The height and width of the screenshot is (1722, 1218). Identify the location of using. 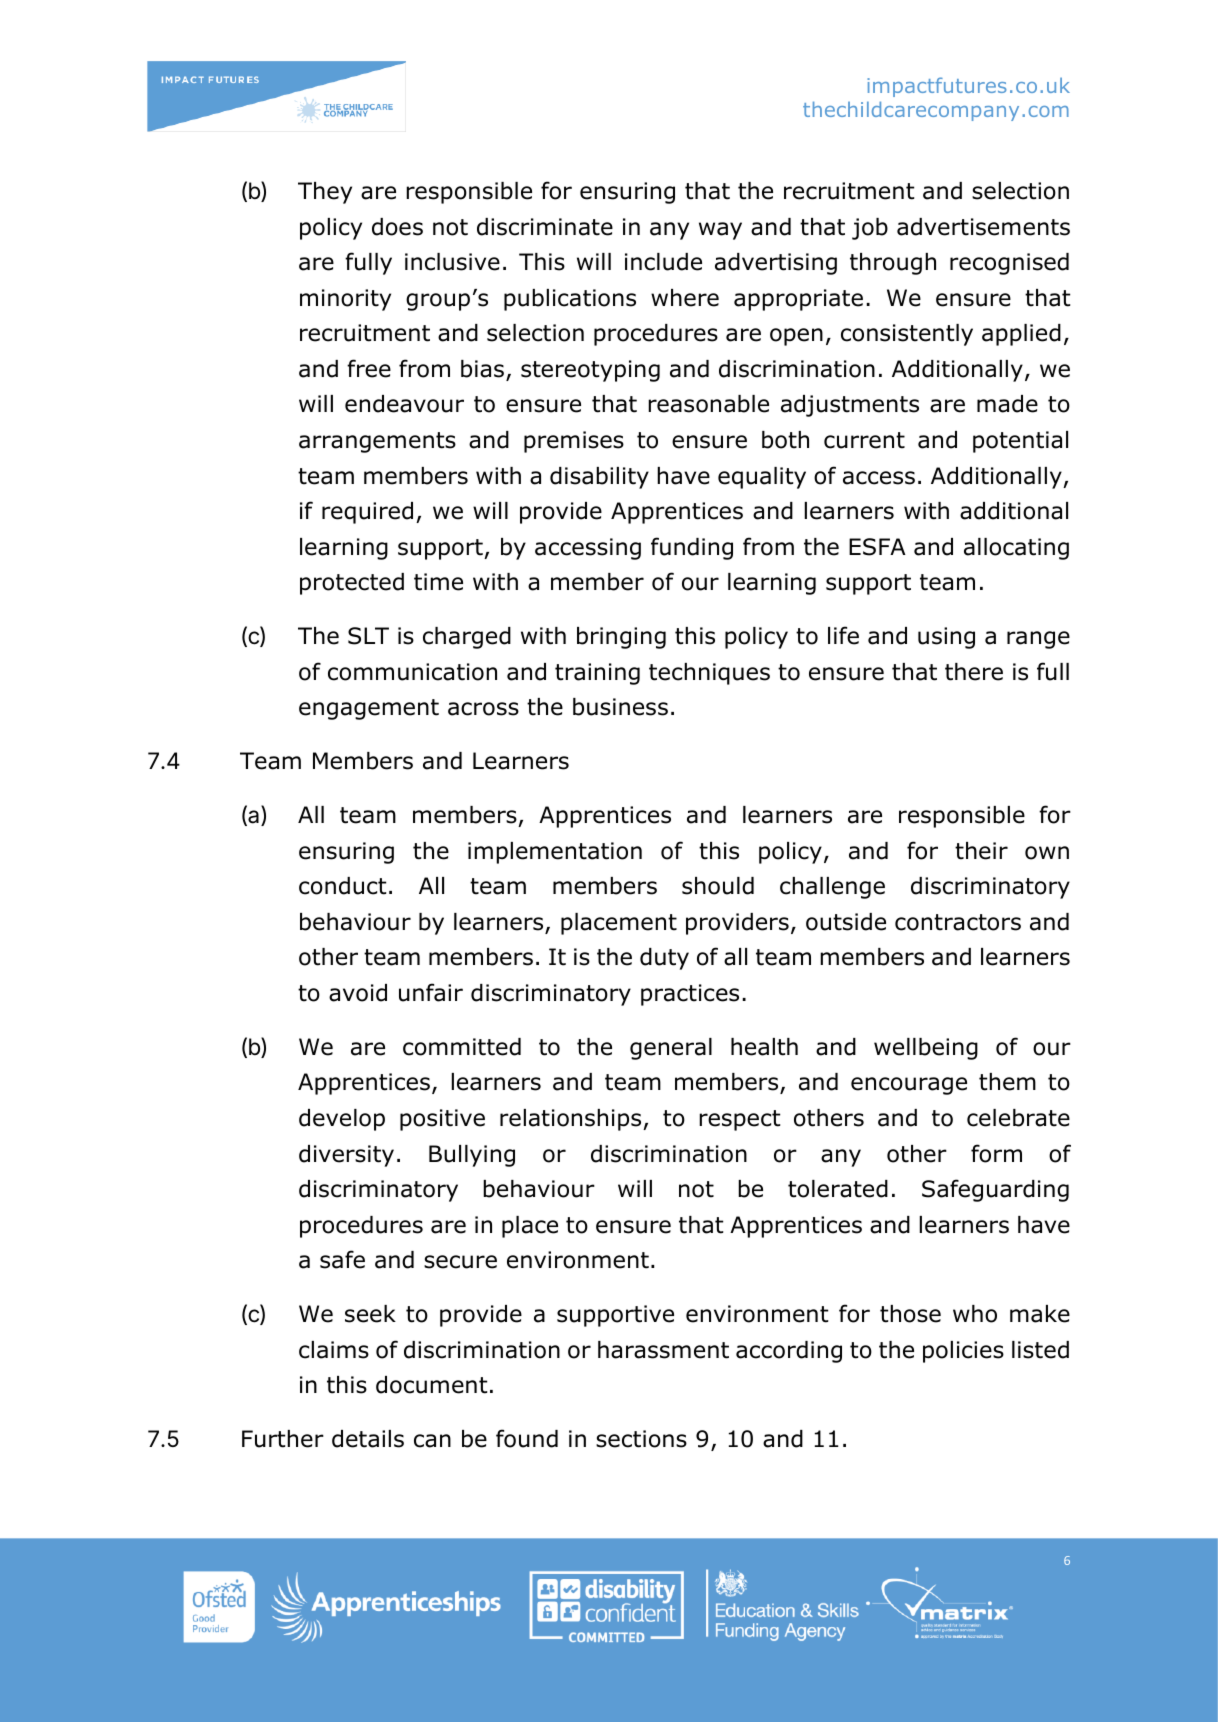
(946, 638).
